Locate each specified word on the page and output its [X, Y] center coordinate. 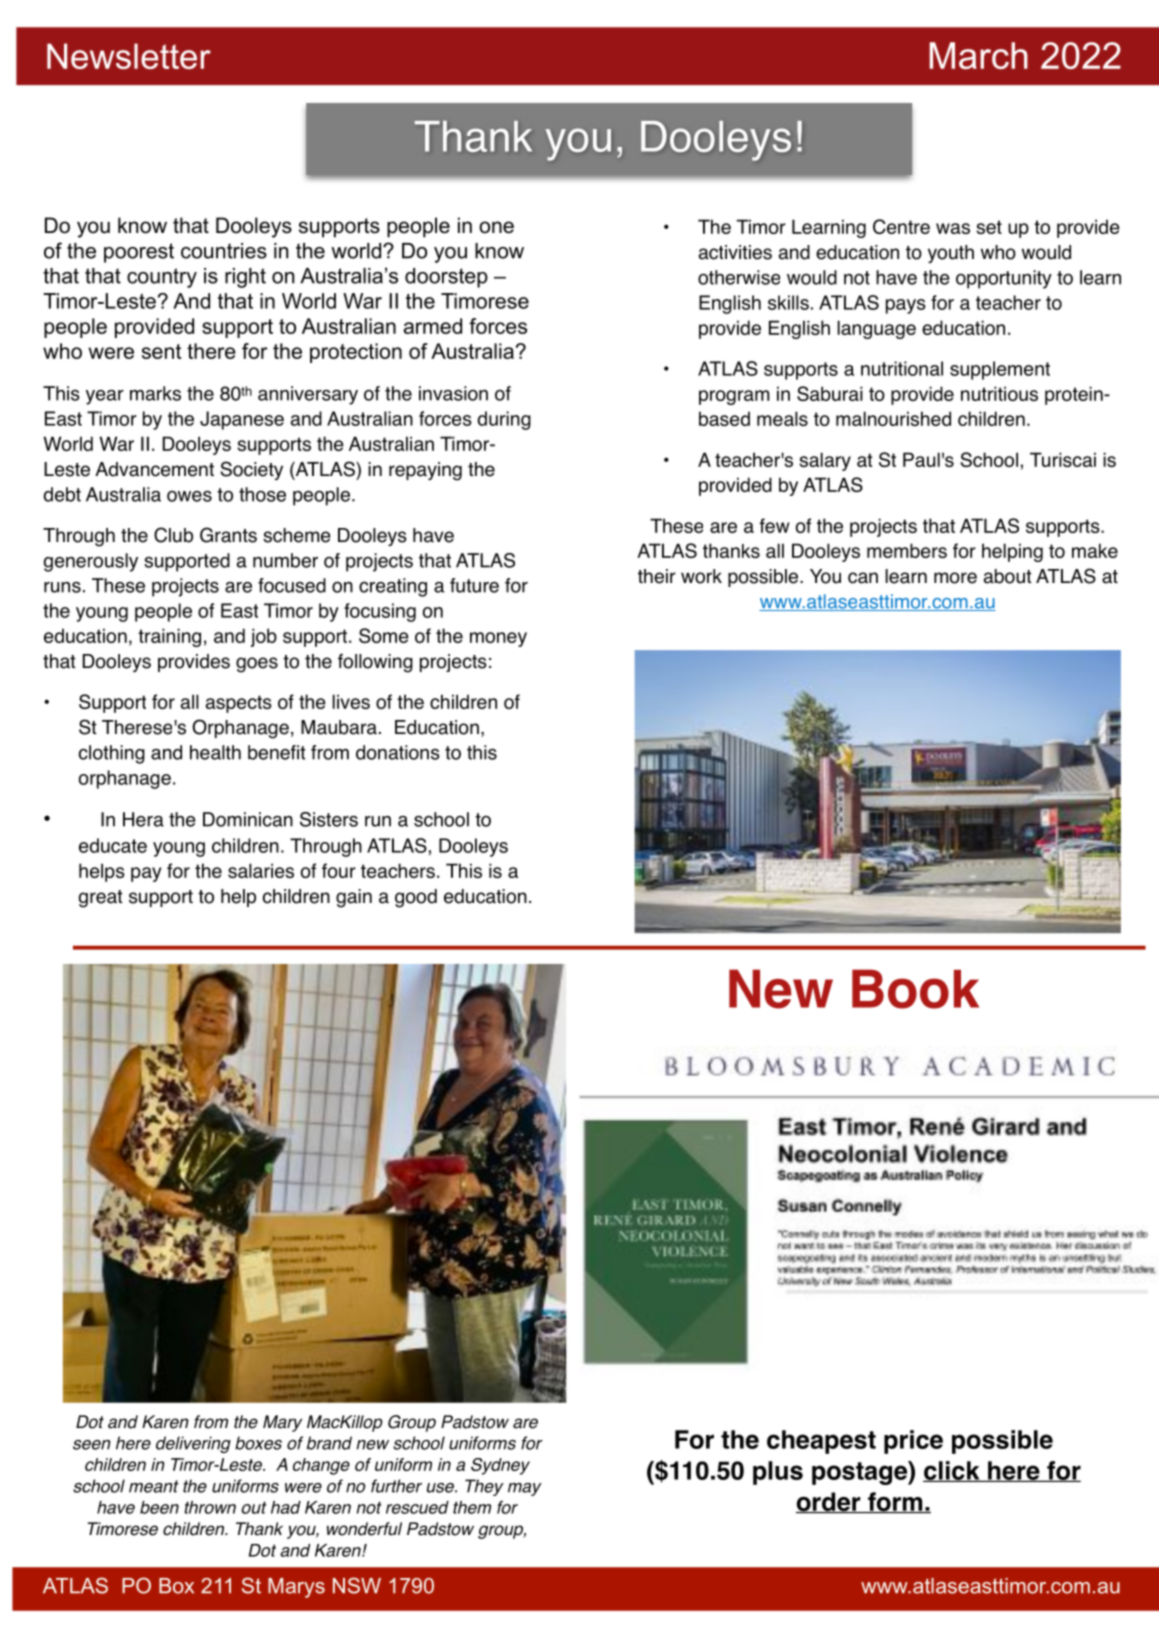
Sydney [500, 1466]
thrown [210, 1507]
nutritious [999, 393]
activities [735, 252]
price [913, 1442]
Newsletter [129, 56]
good [416, 898]
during [504, 420]
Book [915, 989]
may [525, 1489]
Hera [143, 819]
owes [189, 496]
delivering [193, 1444]
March [979, 55]
